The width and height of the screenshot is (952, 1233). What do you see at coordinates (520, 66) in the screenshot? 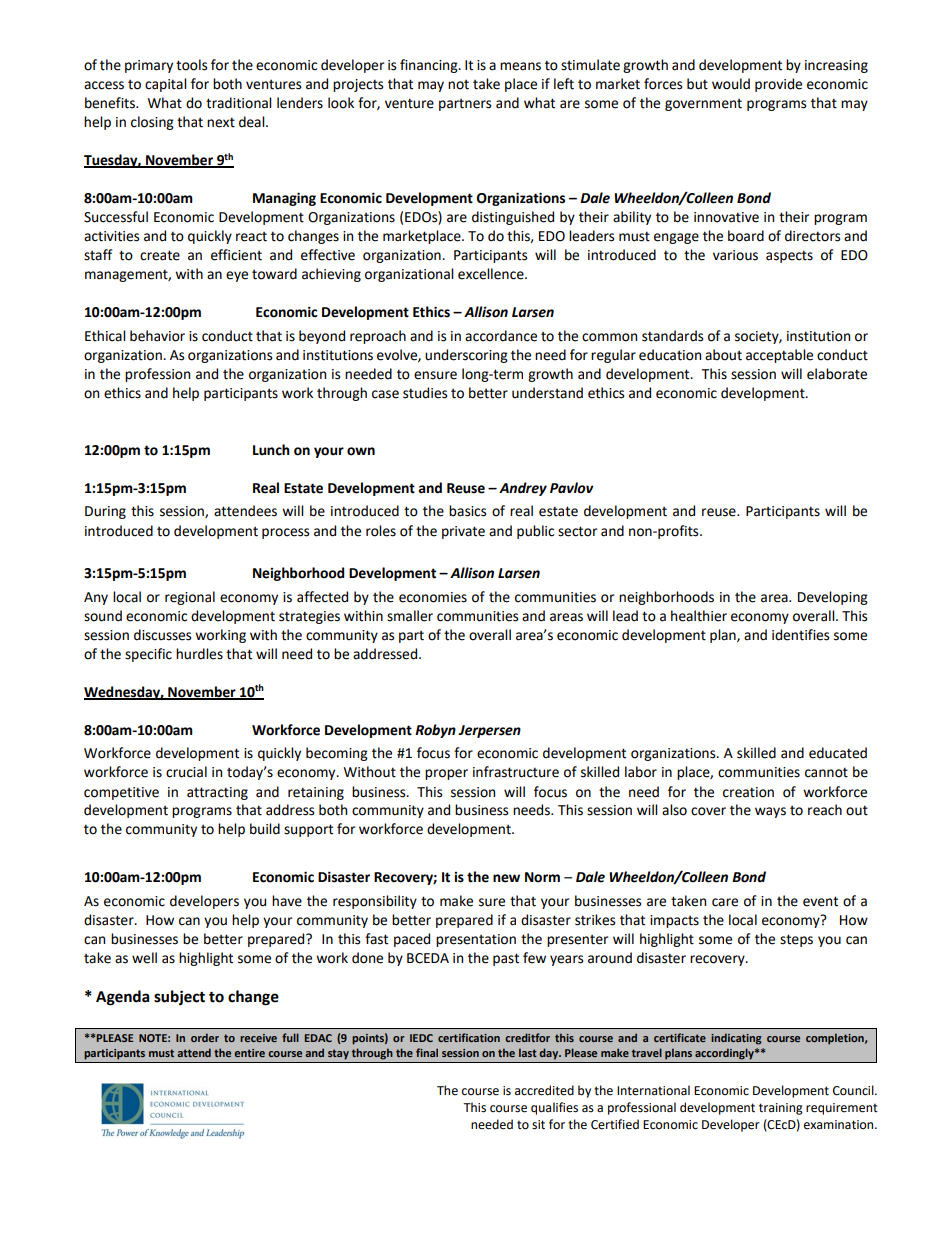
I see `means` at bounding box center [520, 66].
